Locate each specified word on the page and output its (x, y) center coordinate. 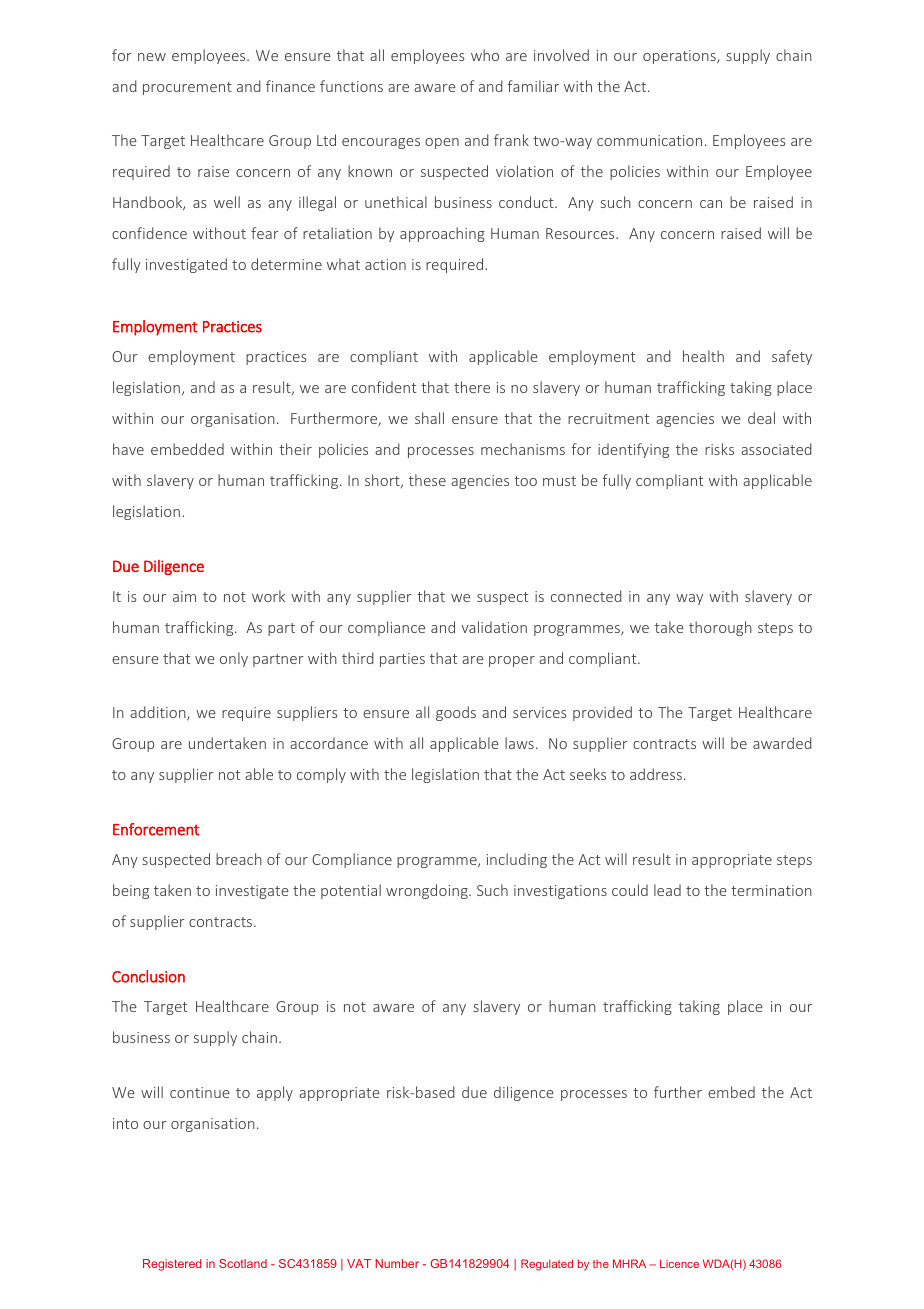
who (485, 55)
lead (667, 890)
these (427, 480)
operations (680, 57)
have (128, 449)
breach (239, 859)
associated (776, 449)
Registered (172, 1265)
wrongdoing (428, 891)
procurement (187, 88)
